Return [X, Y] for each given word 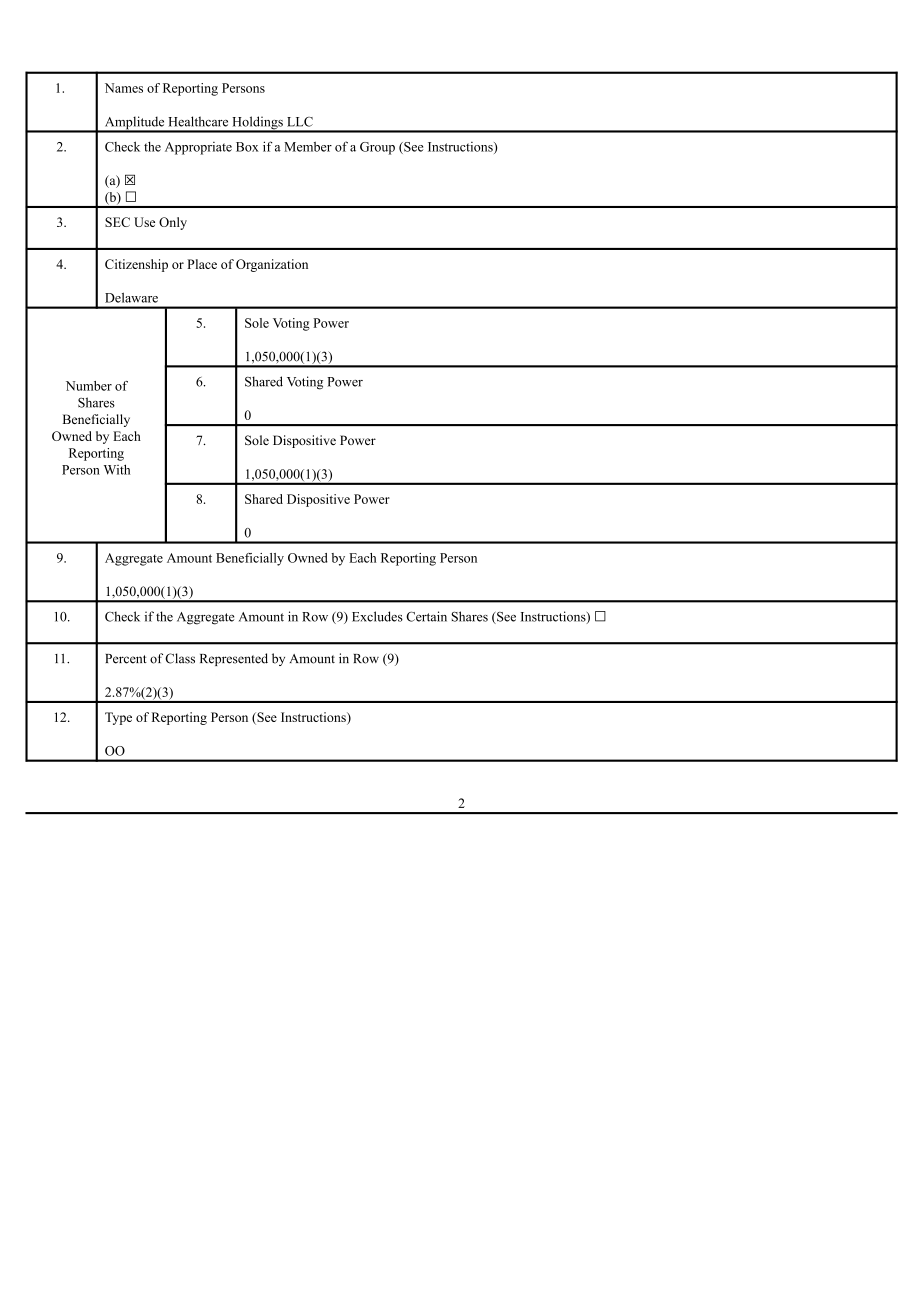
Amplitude [134, 124]
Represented [234, 659]
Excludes [377, 616]
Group [377, 148]
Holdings [257, 124]
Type [118, 718]
